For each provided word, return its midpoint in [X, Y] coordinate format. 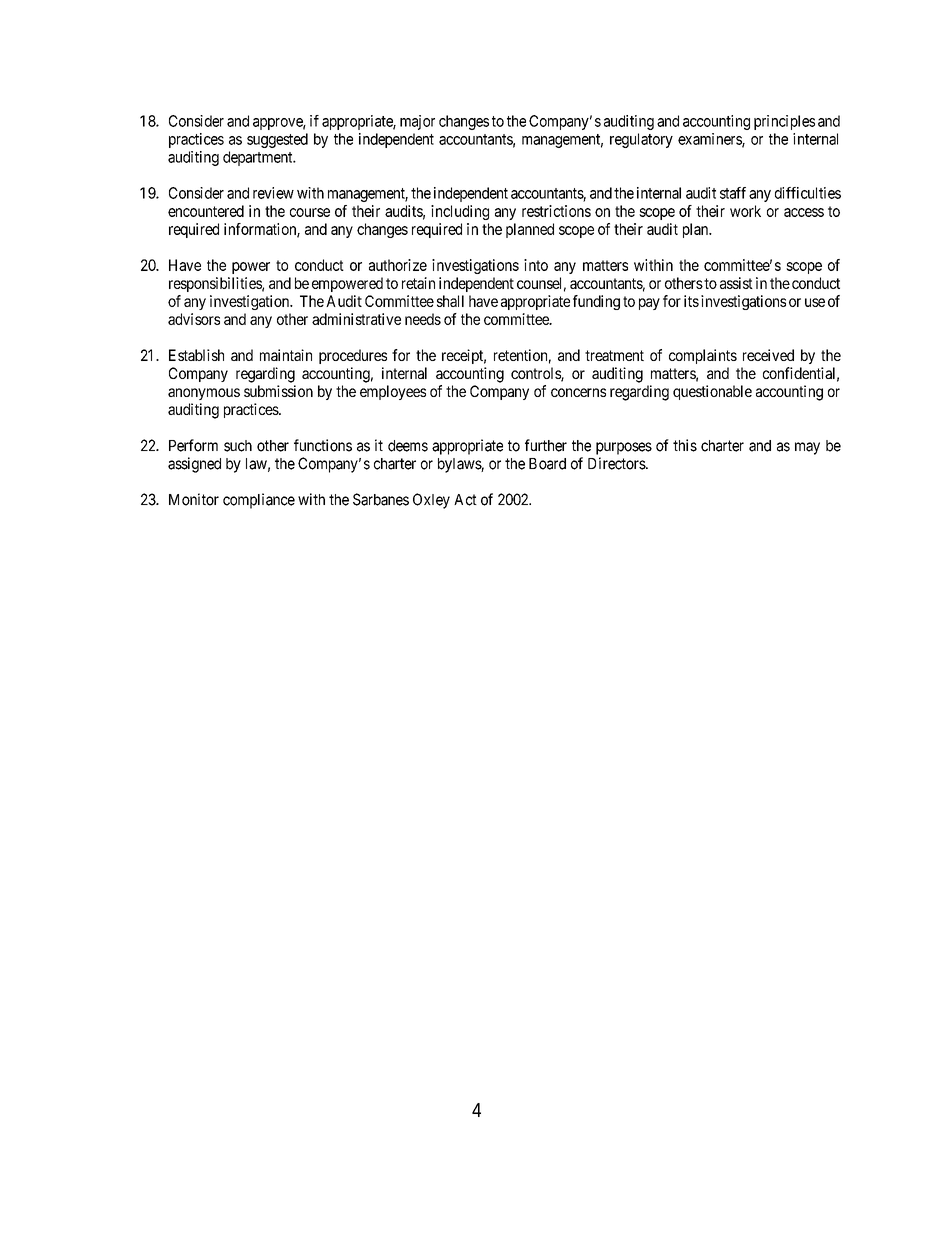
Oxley [431, 501]
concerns [578, 392]
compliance [259, 501]
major [417, 122]
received [768, 355]
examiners [710, 140]
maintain [286, 355]
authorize [398, 265]
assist [736, 283]
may [807, 448]
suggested [277, 140]
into [536, 265]
